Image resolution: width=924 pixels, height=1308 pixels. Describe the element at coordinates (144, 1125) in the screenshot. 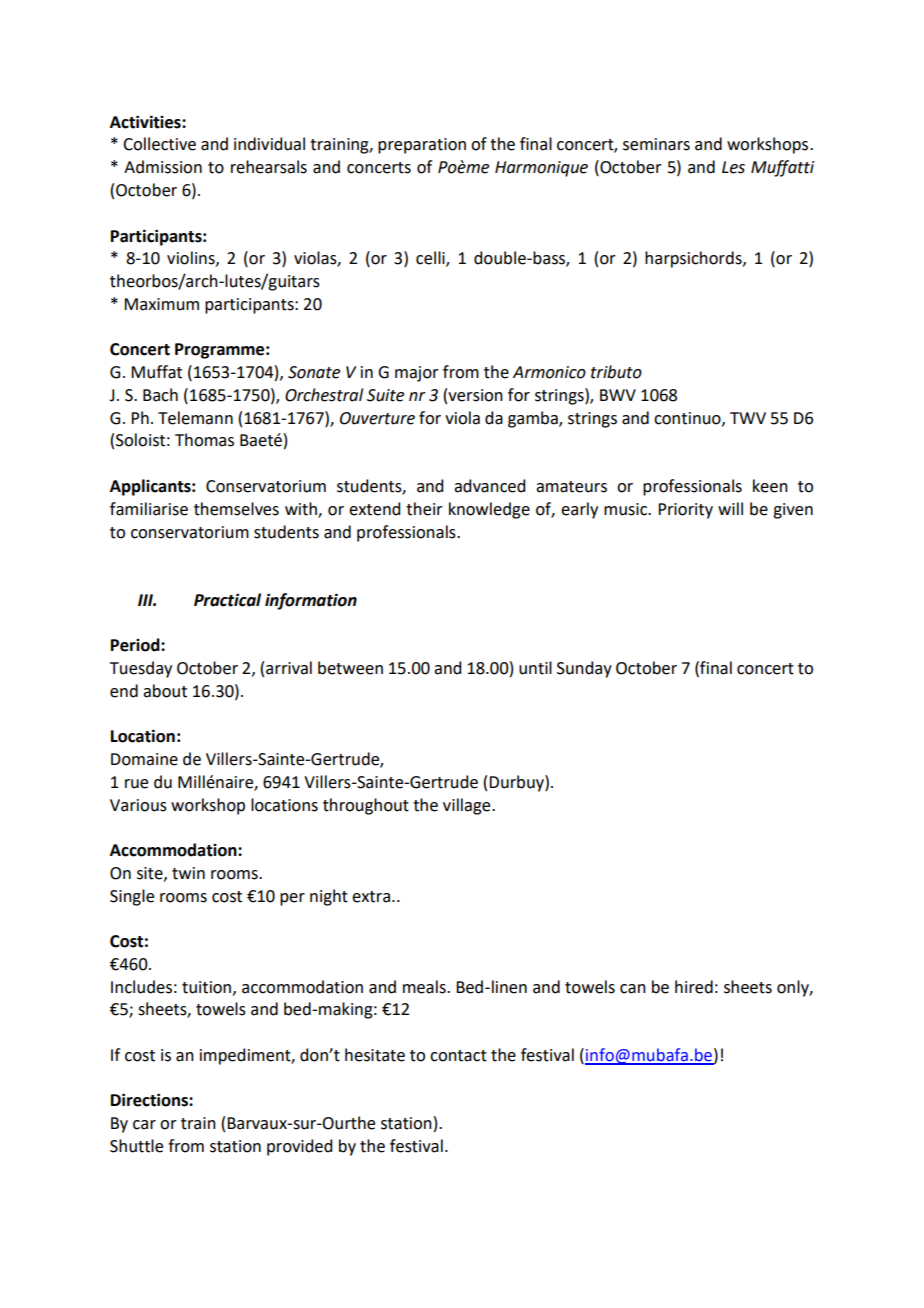

I see `car` at that location.
